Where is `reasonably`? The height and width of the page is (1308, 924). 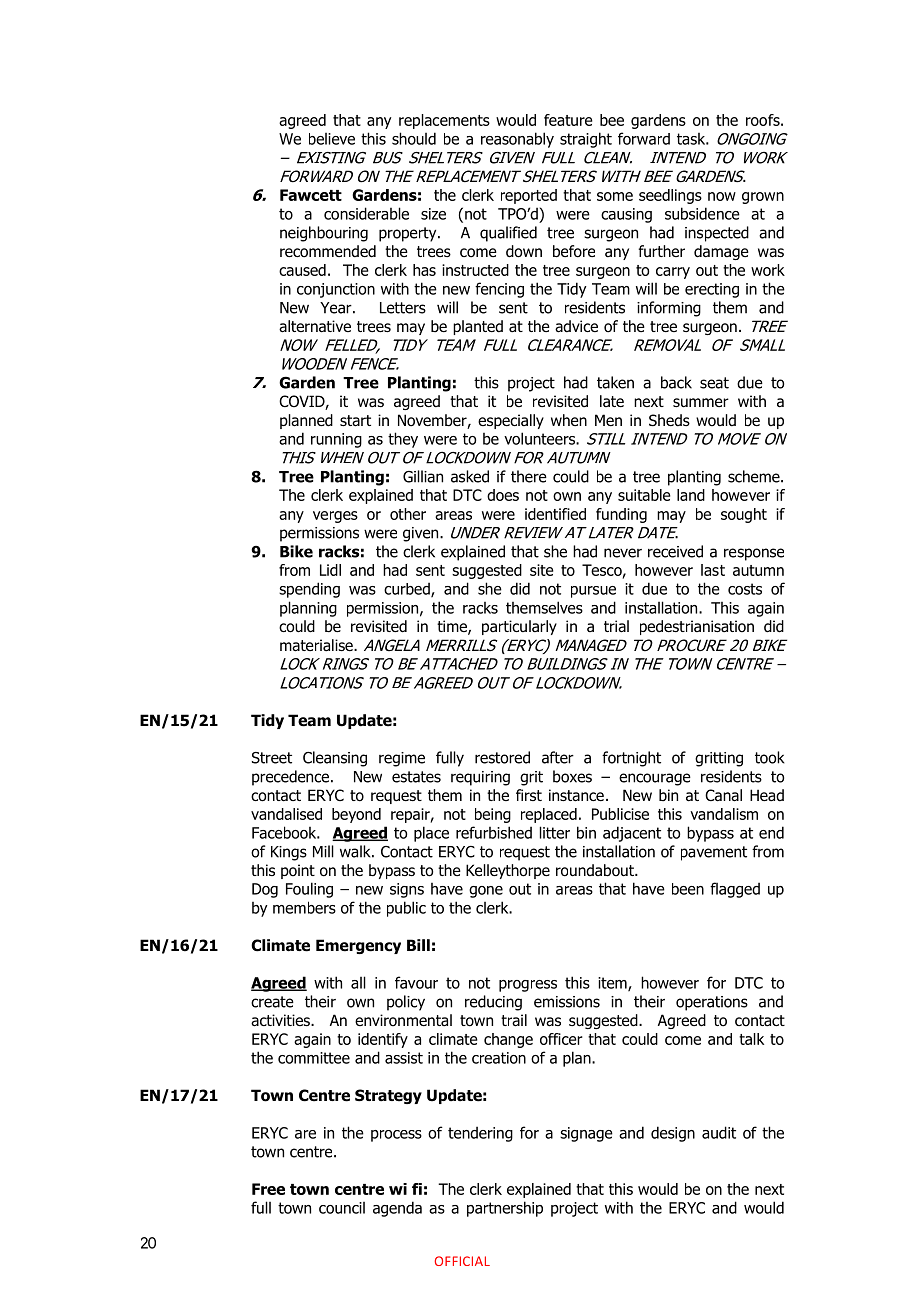 reasonably is located at coordinates (517, 140).
